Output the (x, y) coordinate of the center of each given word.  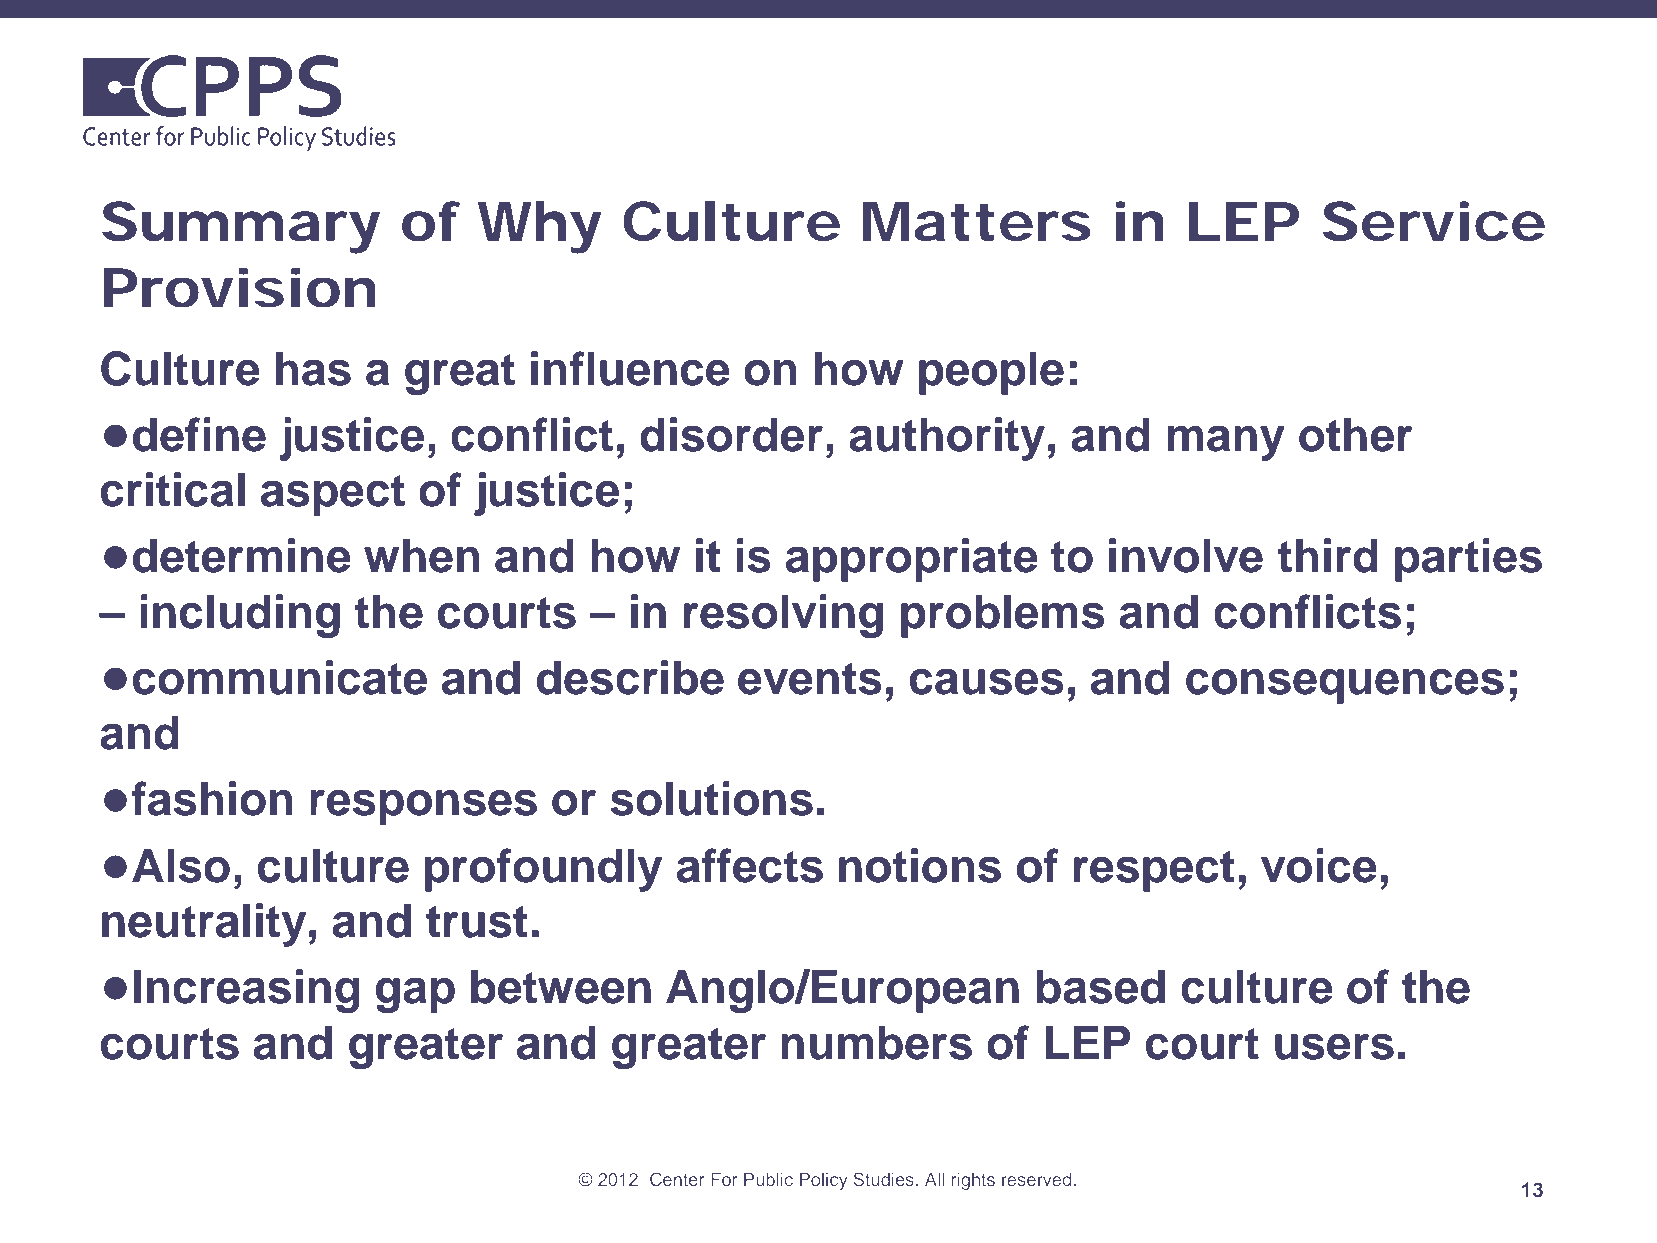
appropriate (912, 560)
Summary (241, 227)
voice (1319, 865)
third (1328, 555)
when (422, 556)
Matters (977, 222)
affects (750, 865)
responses (423, 807)
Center (677, 1179)
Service (1434, 221)
